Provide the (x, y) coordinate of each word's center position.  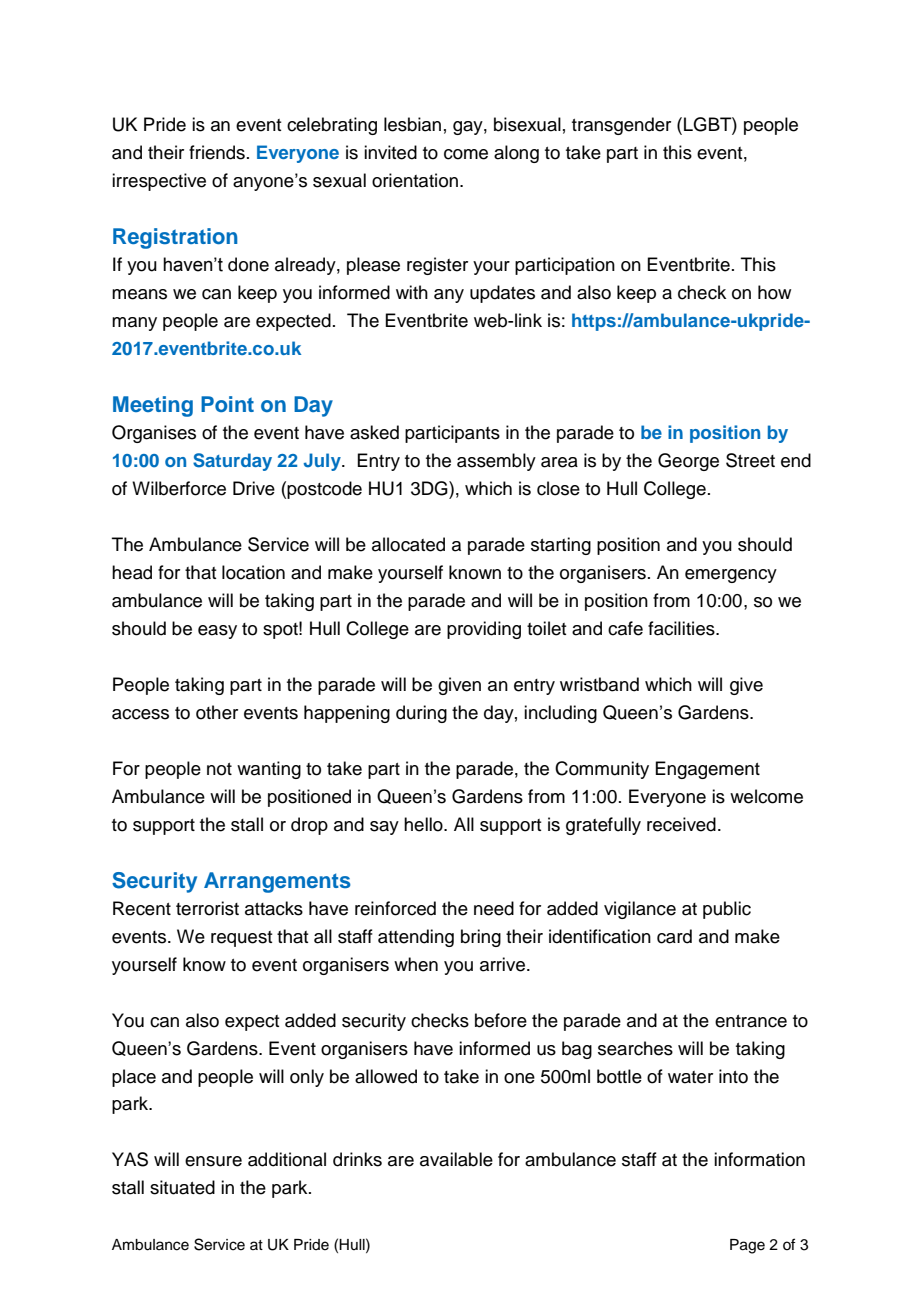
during (421, 714)
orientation (415, 180)
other (217, 712)
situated (182, 1187)
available (456, 1159)
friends (217, 152)
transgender (621, 126)
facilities (682, 628)
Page (747, 1246)
